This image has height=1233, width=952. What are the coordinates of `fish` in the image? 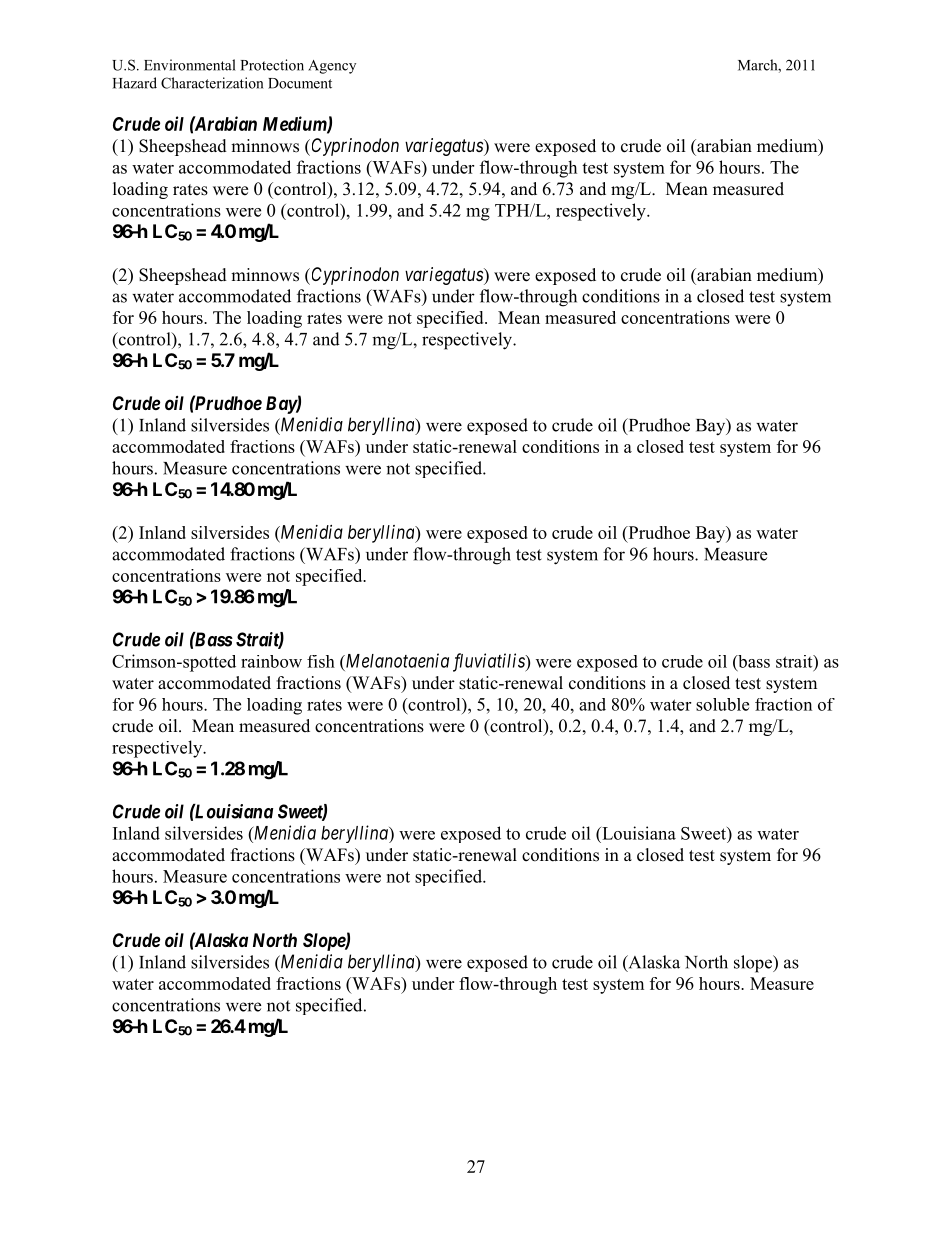 It's located at (321, 661).
